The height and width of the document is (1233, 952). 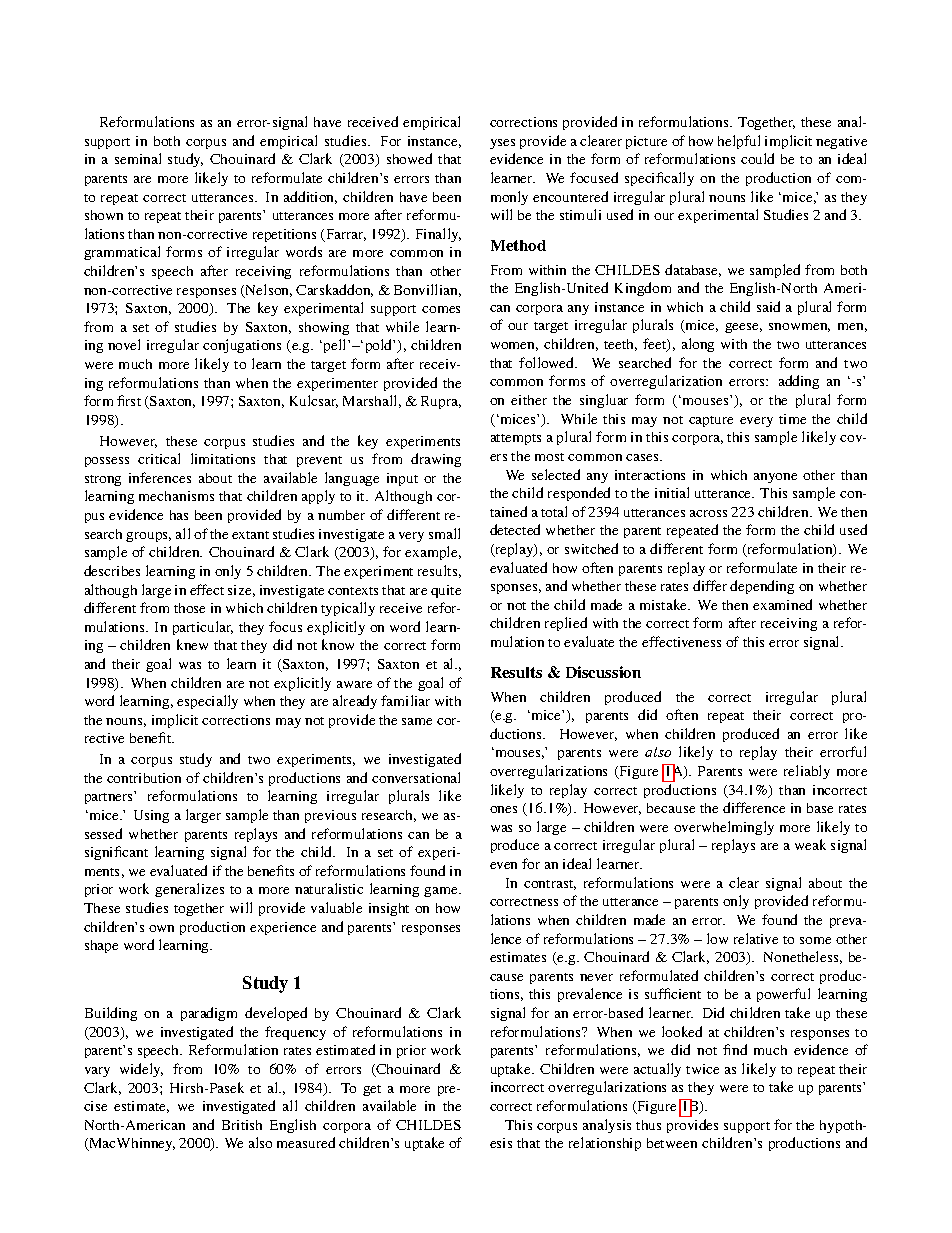 I want to click on seminal, so click(x=138, y=158).
